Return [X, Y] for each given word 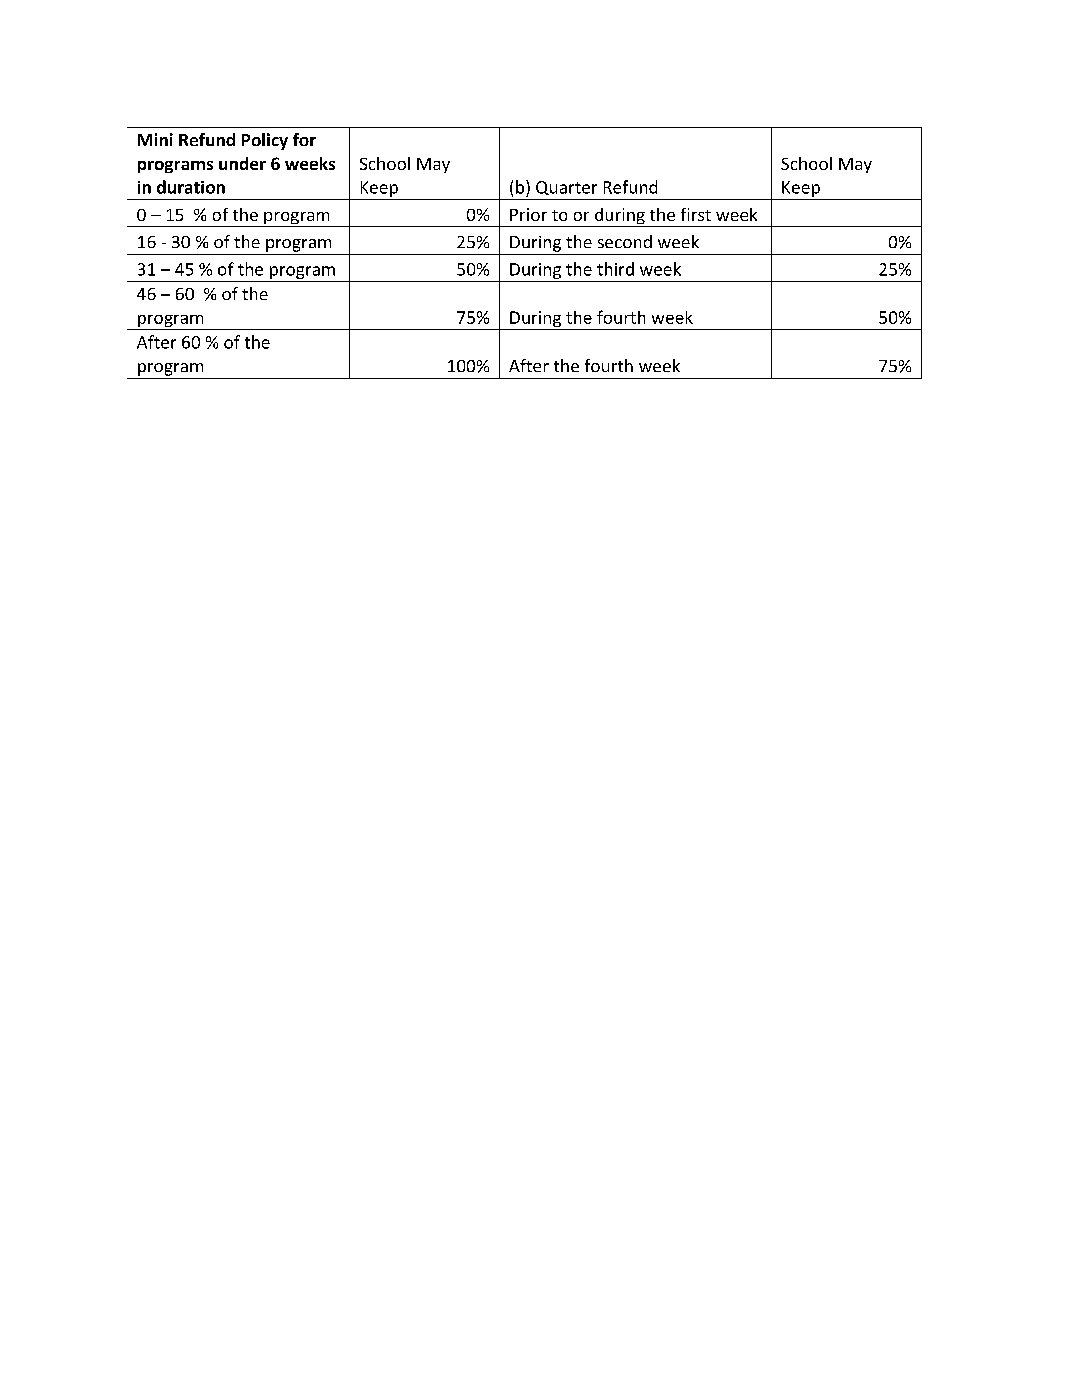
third [615, 269]
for [304, 139]
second [625, 241]
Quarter [566, 188]
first [696, 214]
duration [191, 187]
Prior [528, 214]
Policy [265, 141]
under [242, 163]
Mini [155, 139]
